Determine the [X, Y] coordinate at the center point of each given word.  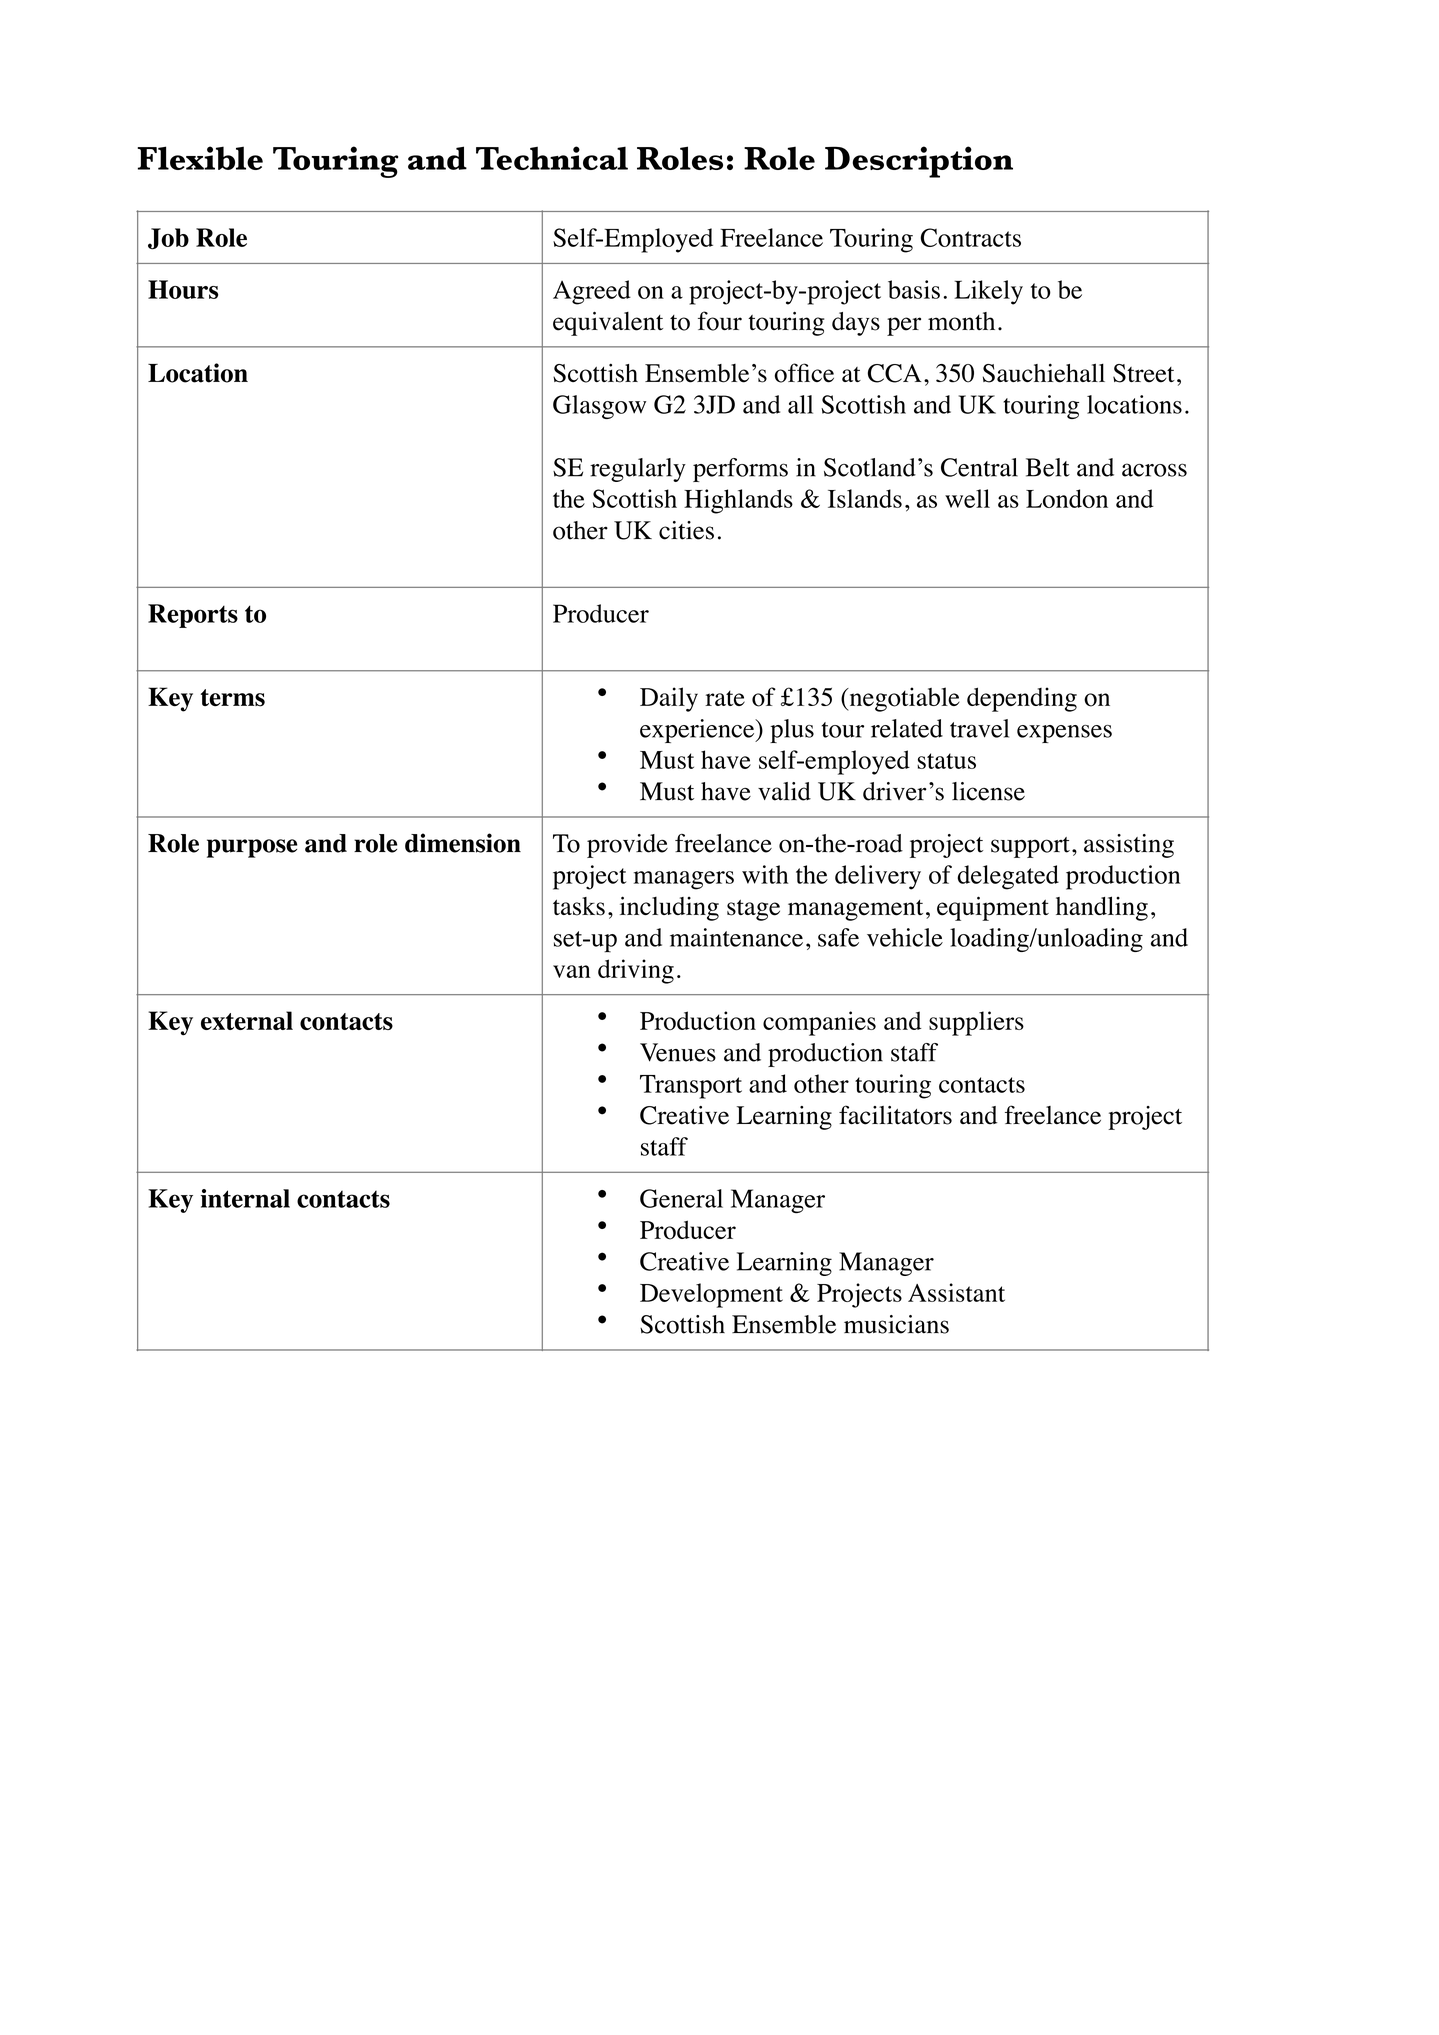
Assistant [956, 1292]
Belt [1048, 467]
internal [245, 1198]
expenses [1064, 734]
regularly [638, 470]
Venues [678, 1052]
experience [698, 731]
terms [233, 698]
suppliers [976, 1023]
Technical [552, 158]
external [247, 1020]
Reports [193, 616]
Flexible [200, 158]
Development [711, 1295]
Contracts [971, 237]
